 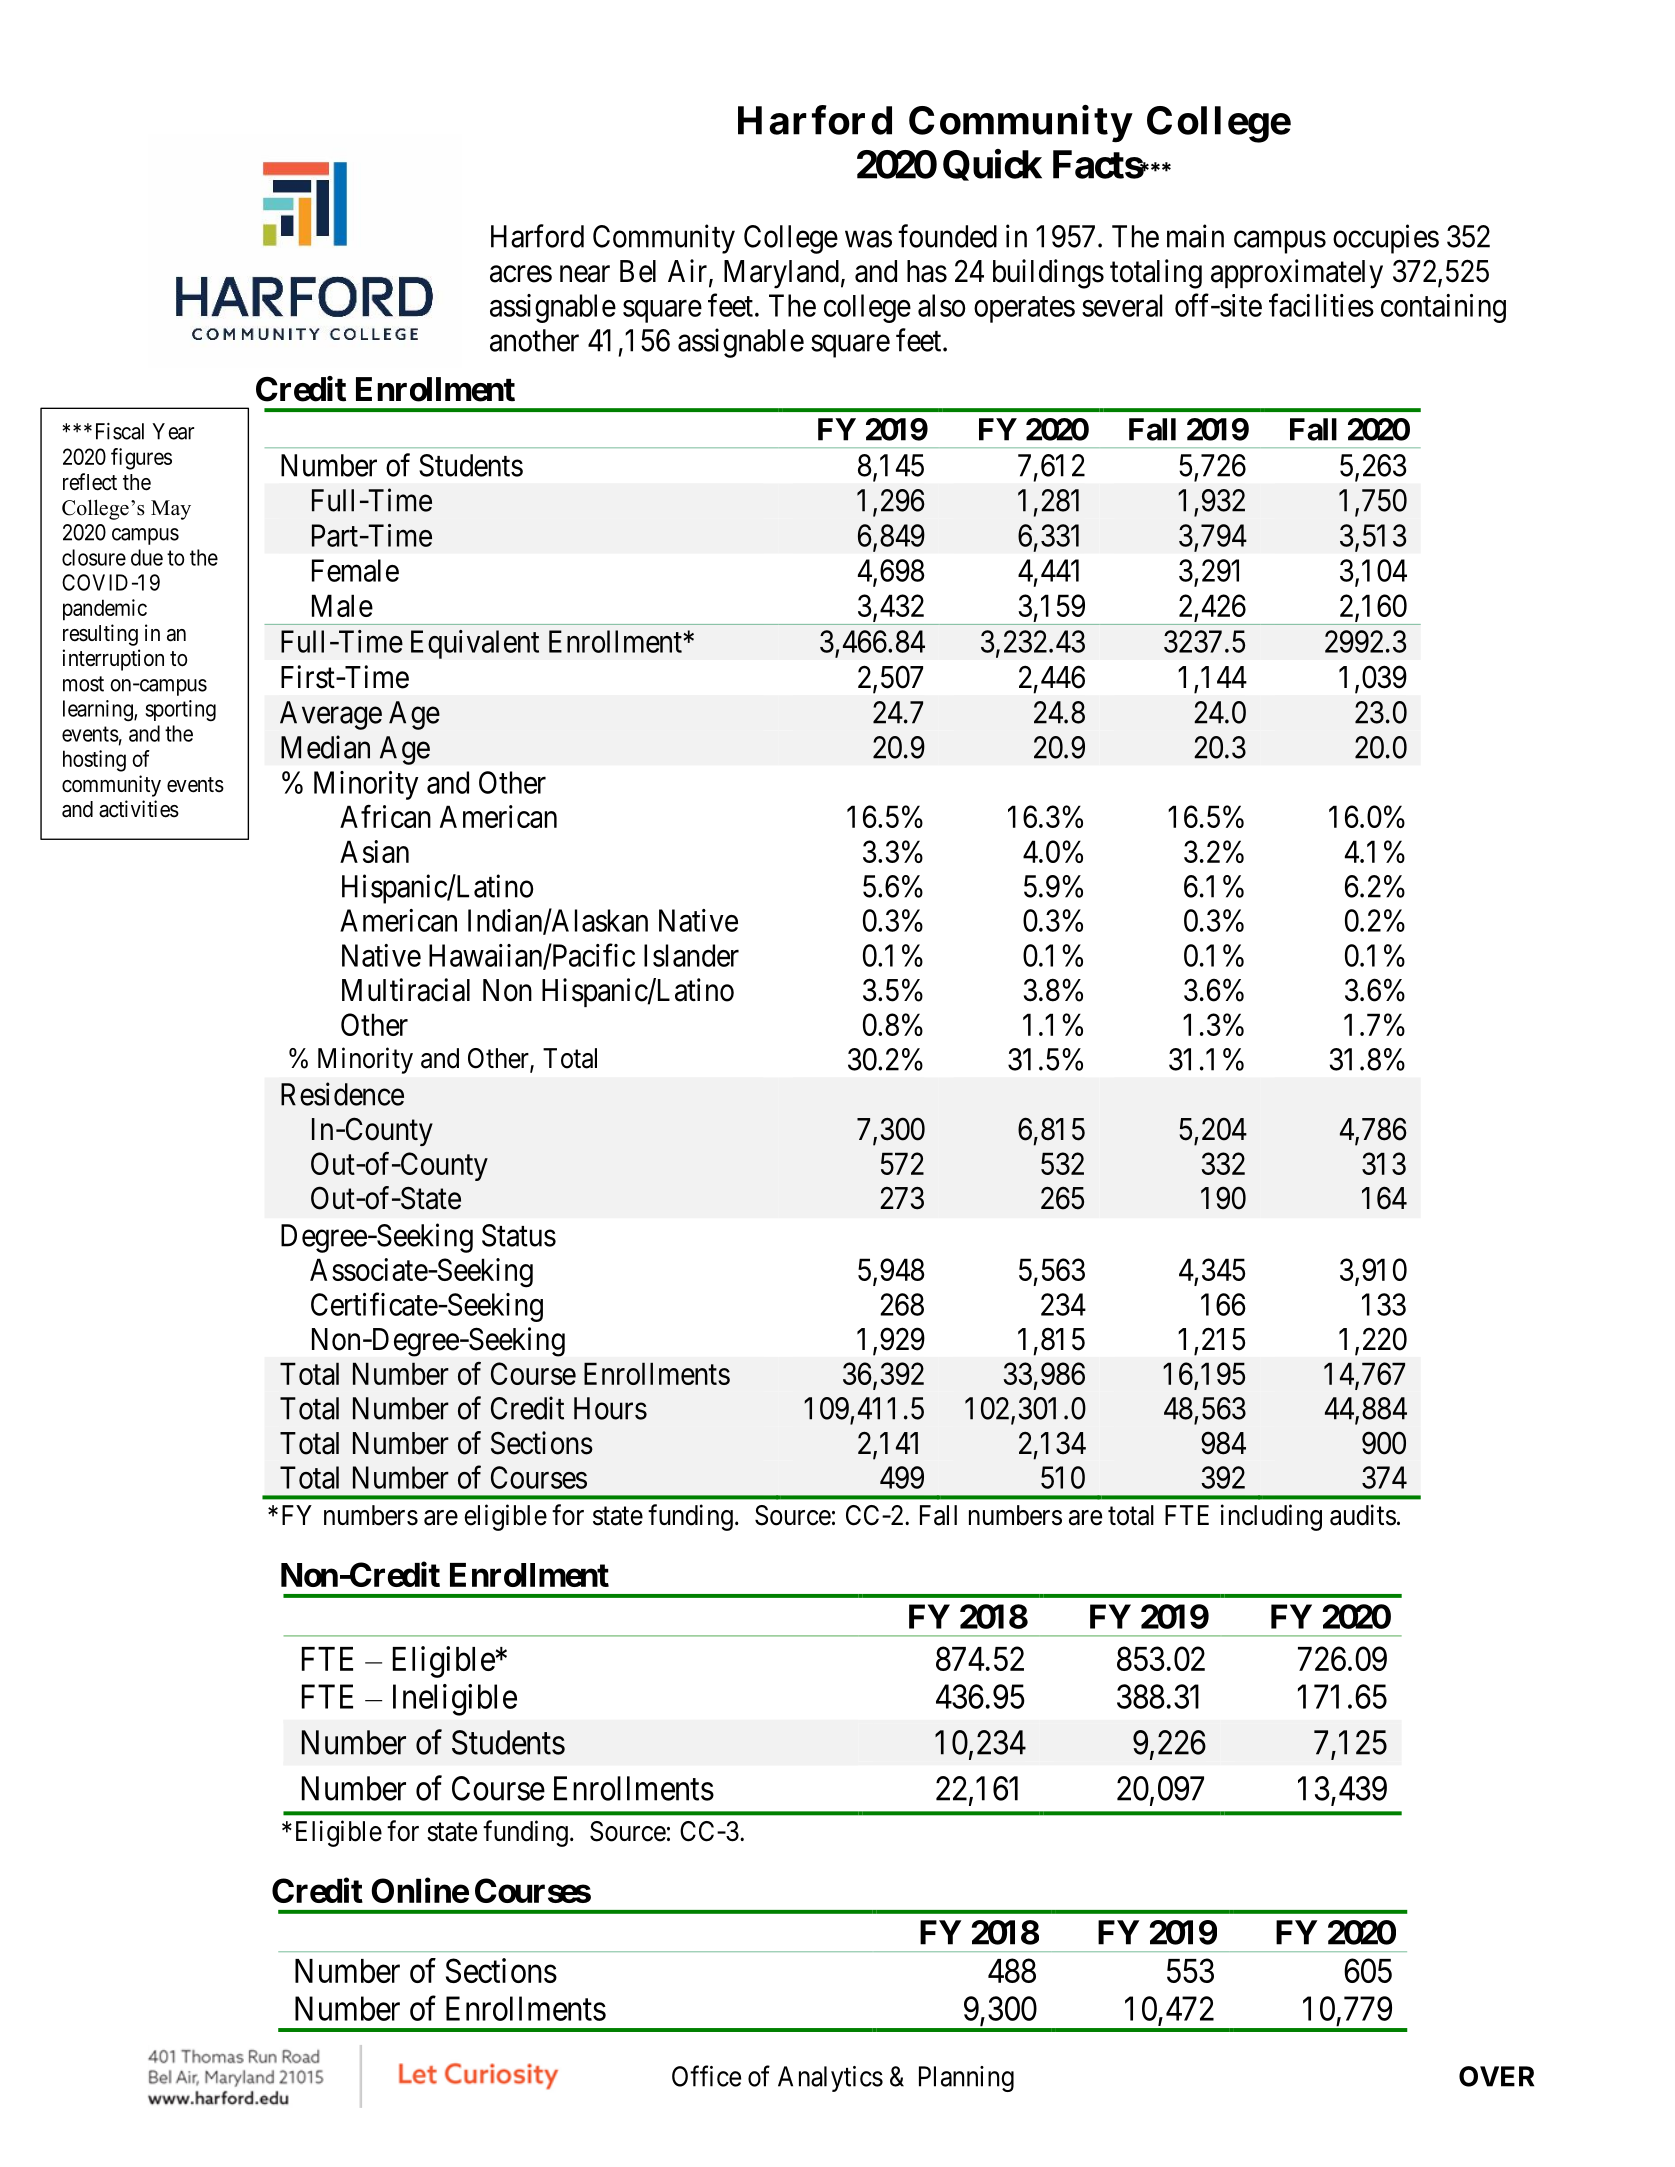 What do you see at coordinates (1271, 1517) in the document?
I see `including` at bounding box center [1271, 1517].
